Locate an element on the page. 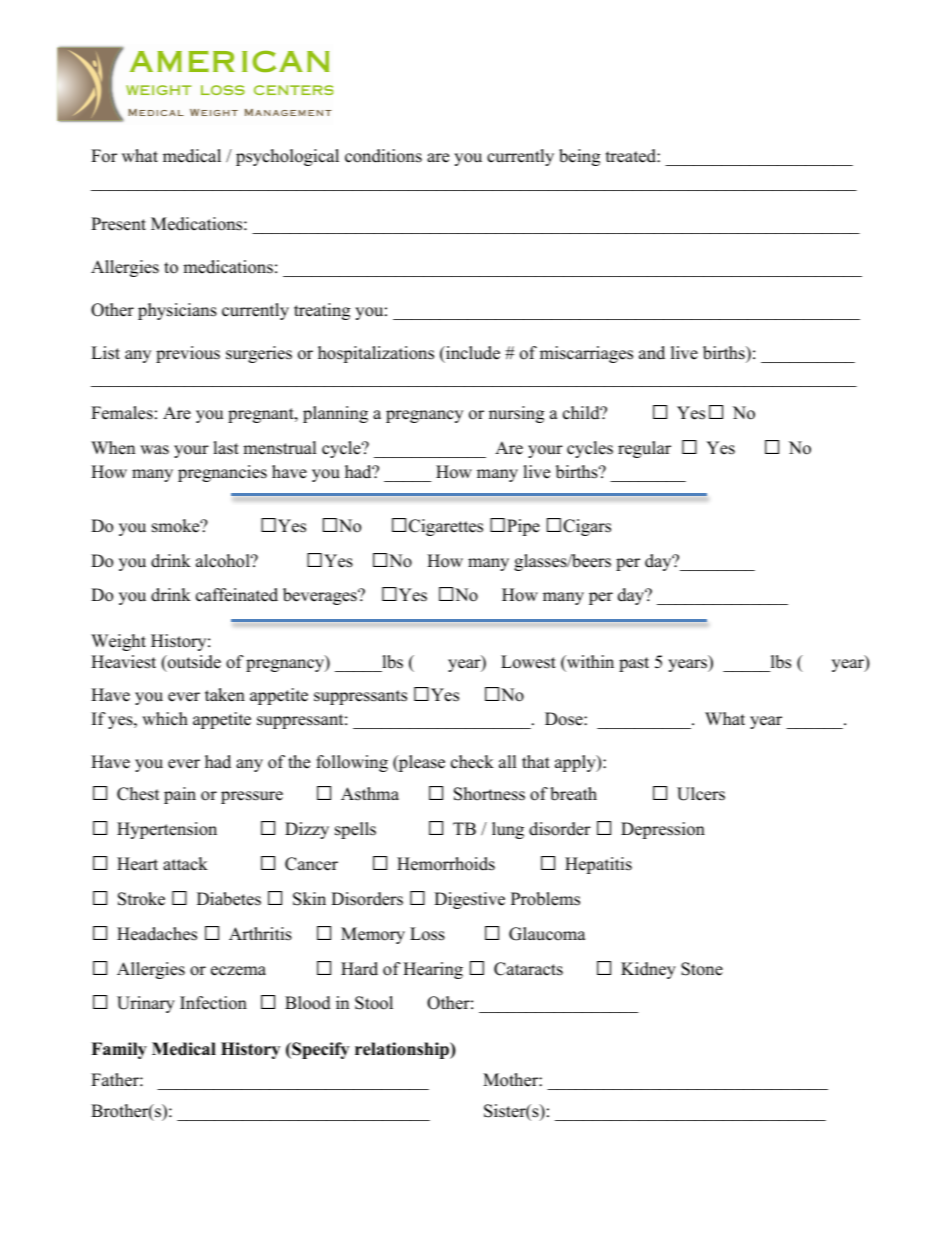 The image size is (952, 1233). Urinary is located at coordinates (146, 1004).
